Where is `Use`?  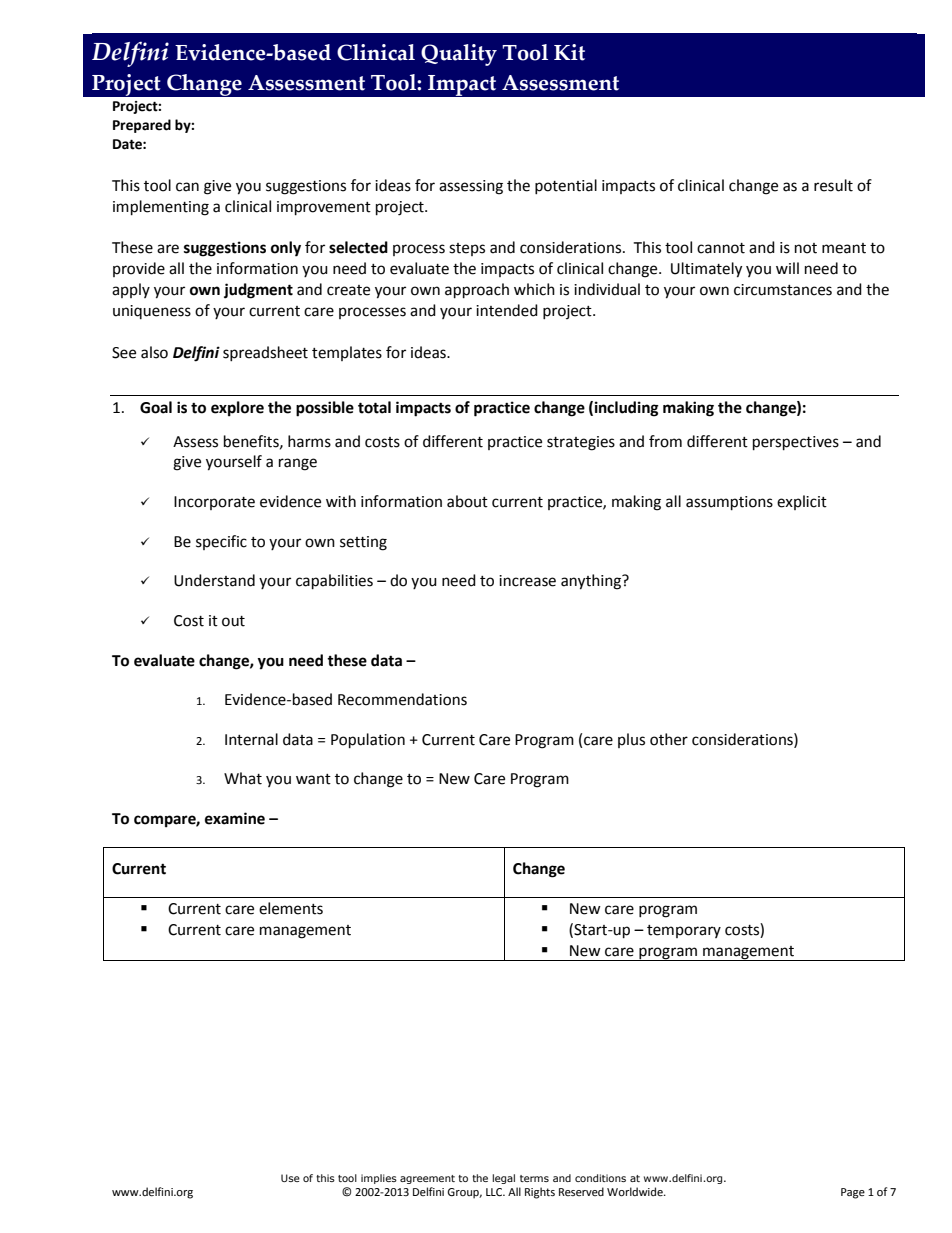
Use is located at coordinates (290, 1178).
